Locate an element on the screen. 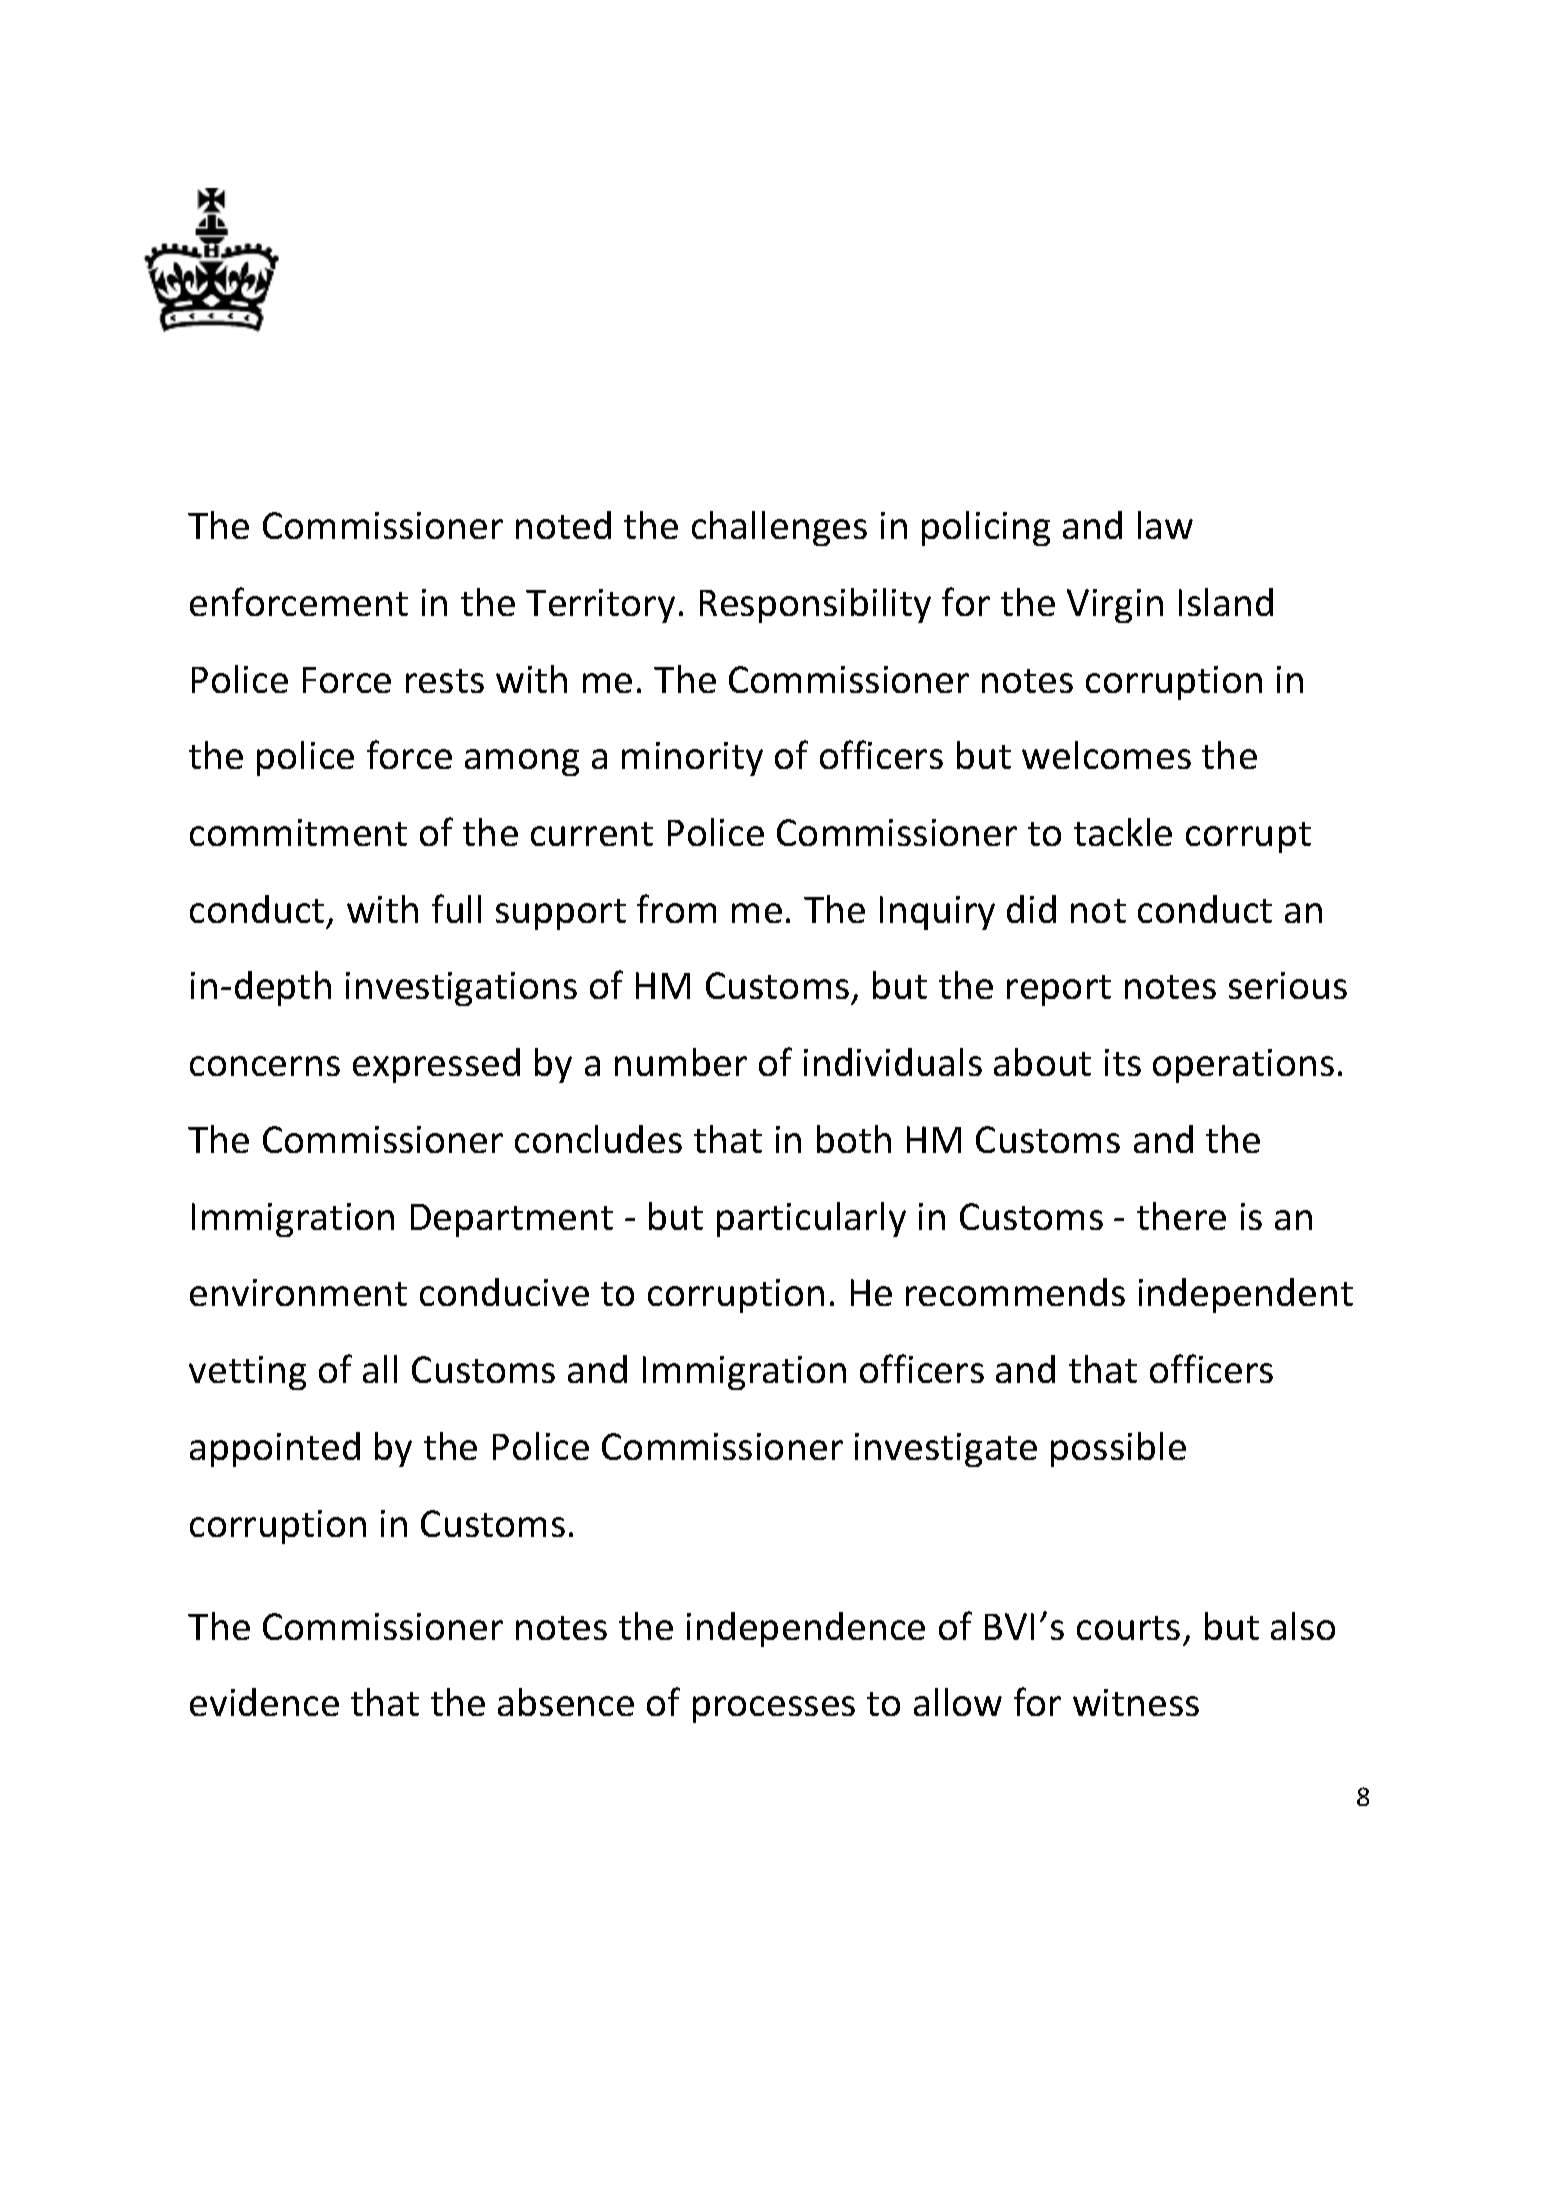 This screenshot has width=1559, height=2205. full is located at coordinates (456, 908).
